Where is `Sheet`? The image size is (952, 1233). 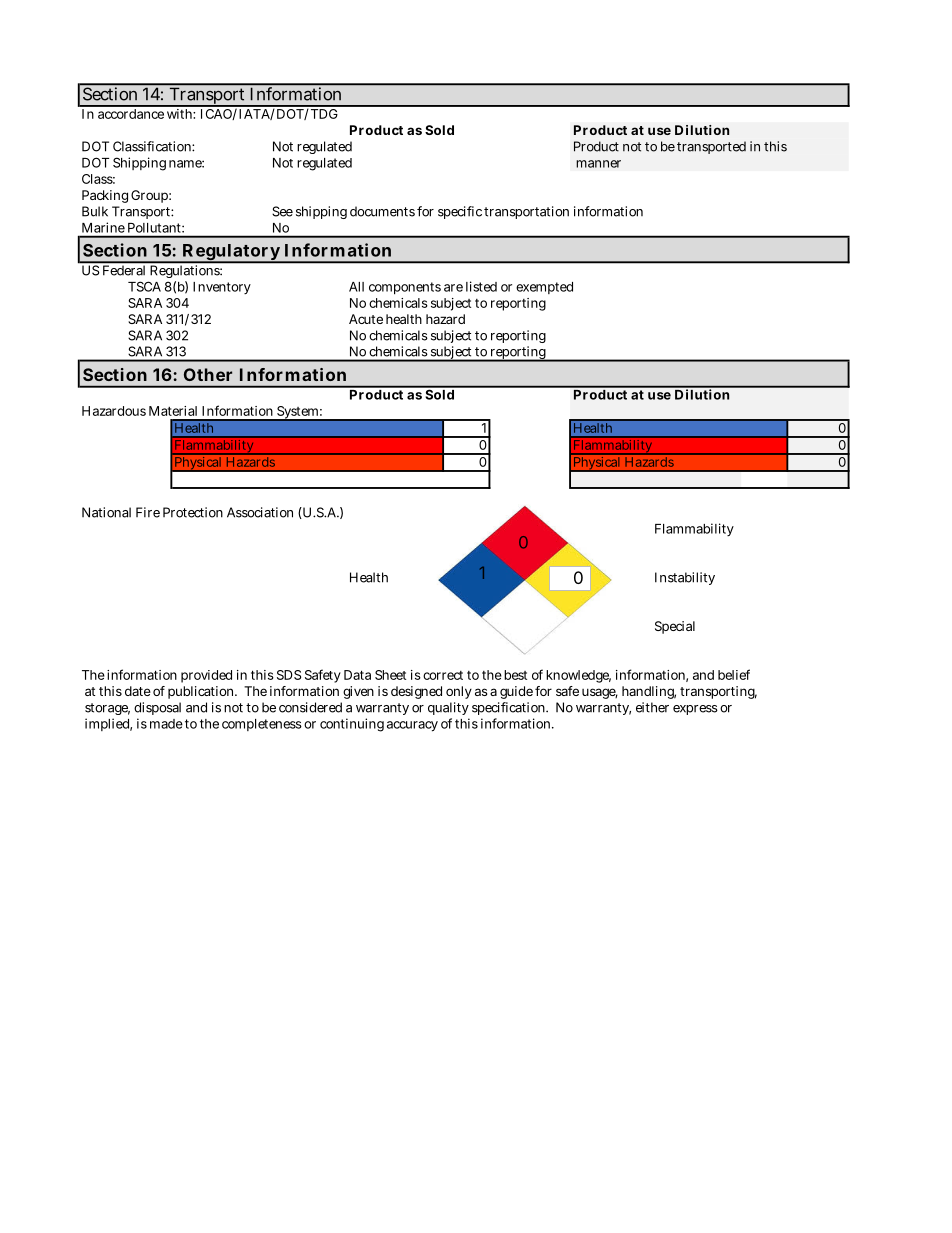
Sheet is located at coordinates (390, 675).
